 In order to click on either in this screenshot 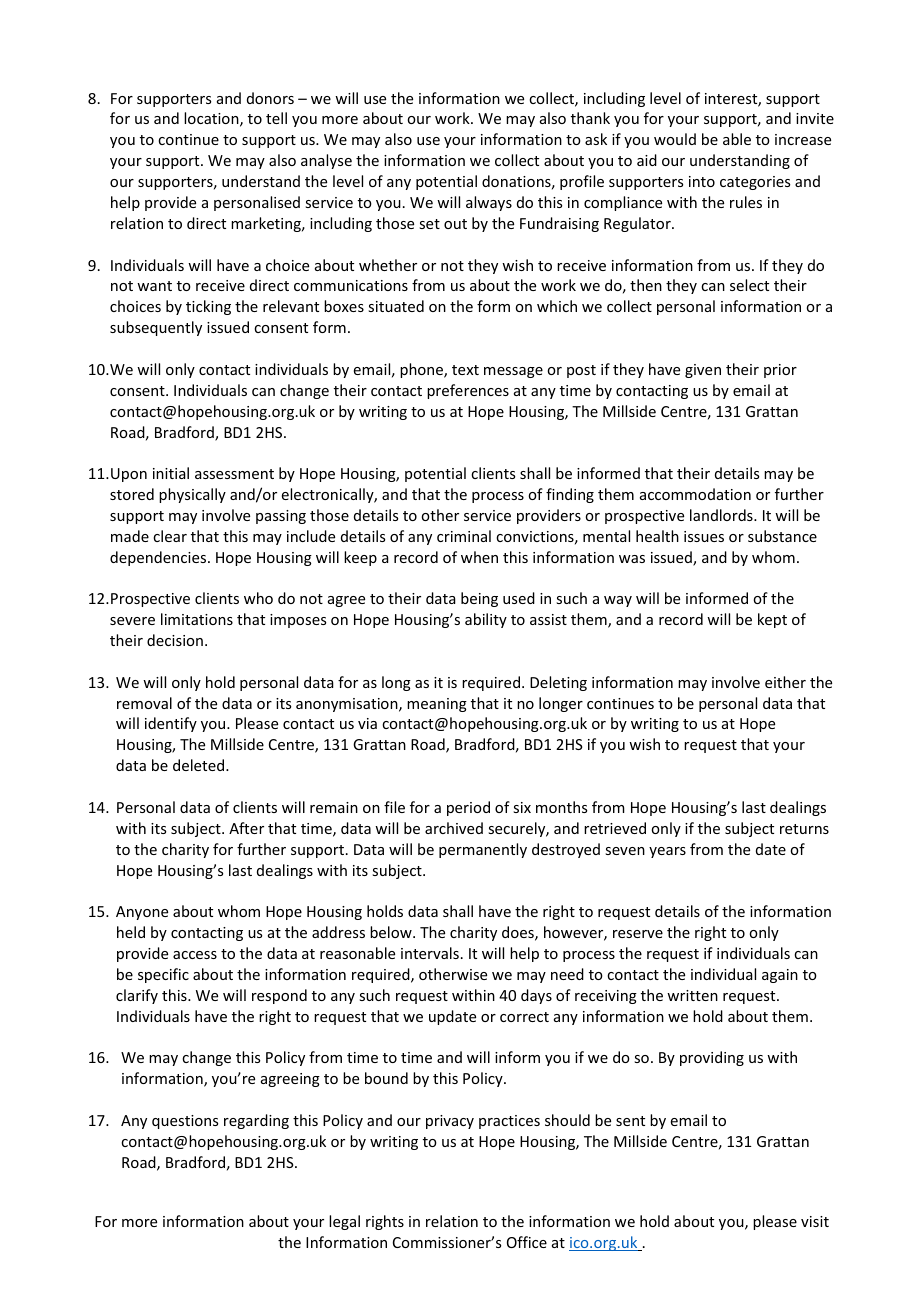, I will do `click(785, 682)`.
